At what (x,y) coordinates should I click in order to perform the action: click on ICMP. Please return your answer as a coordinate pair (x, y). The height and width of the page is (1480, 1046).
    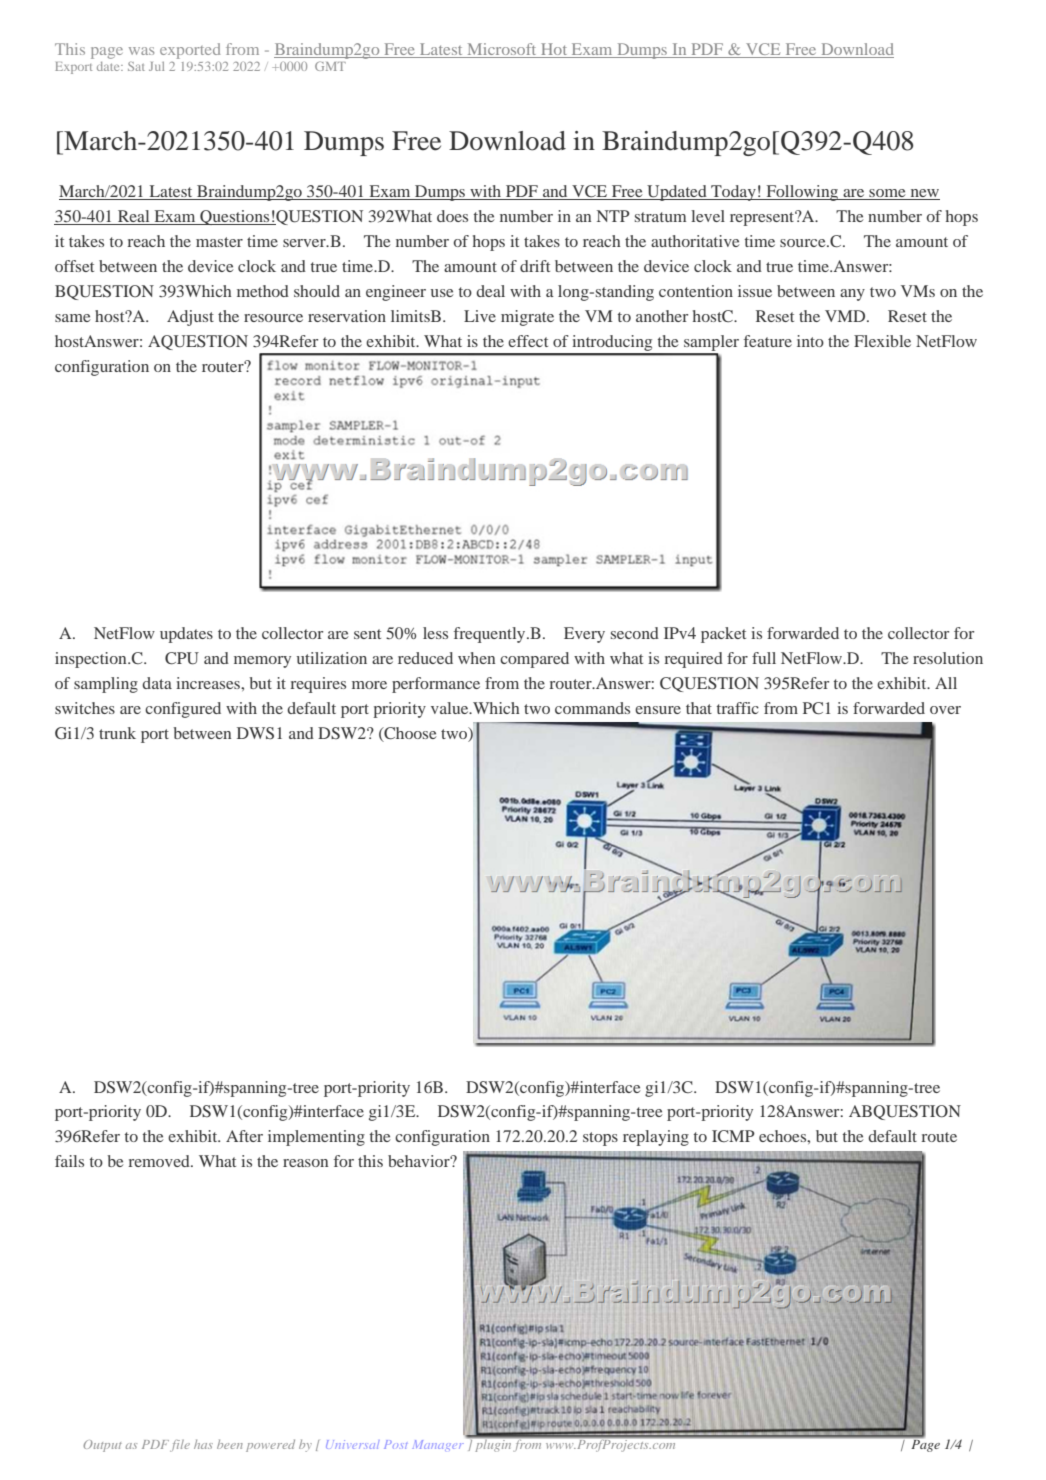
    Looking at the image, I should click on (733, 1136).
